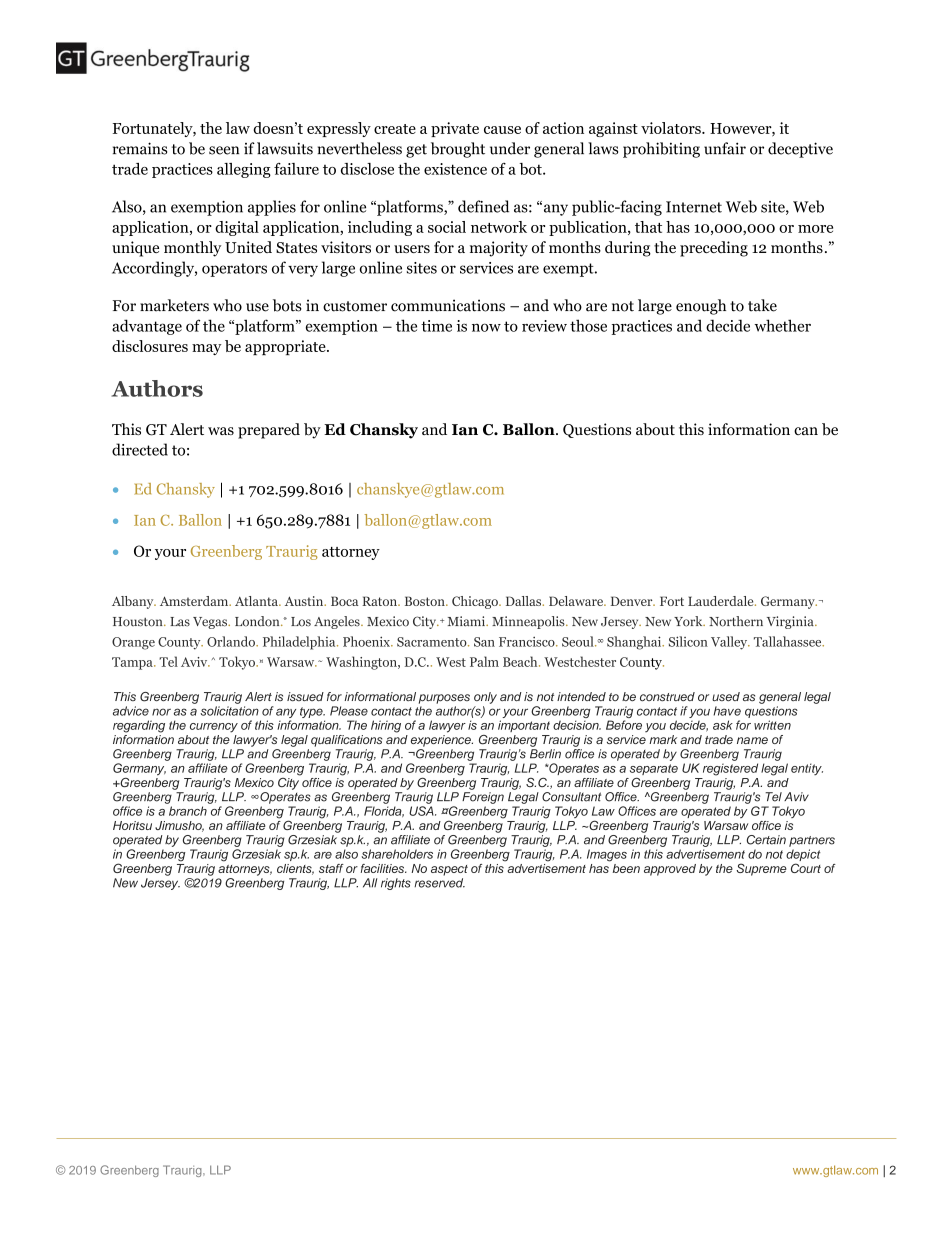 The width and height of the screenshot is (952, 1233). I want to click on aspect, so click(449, 870).
